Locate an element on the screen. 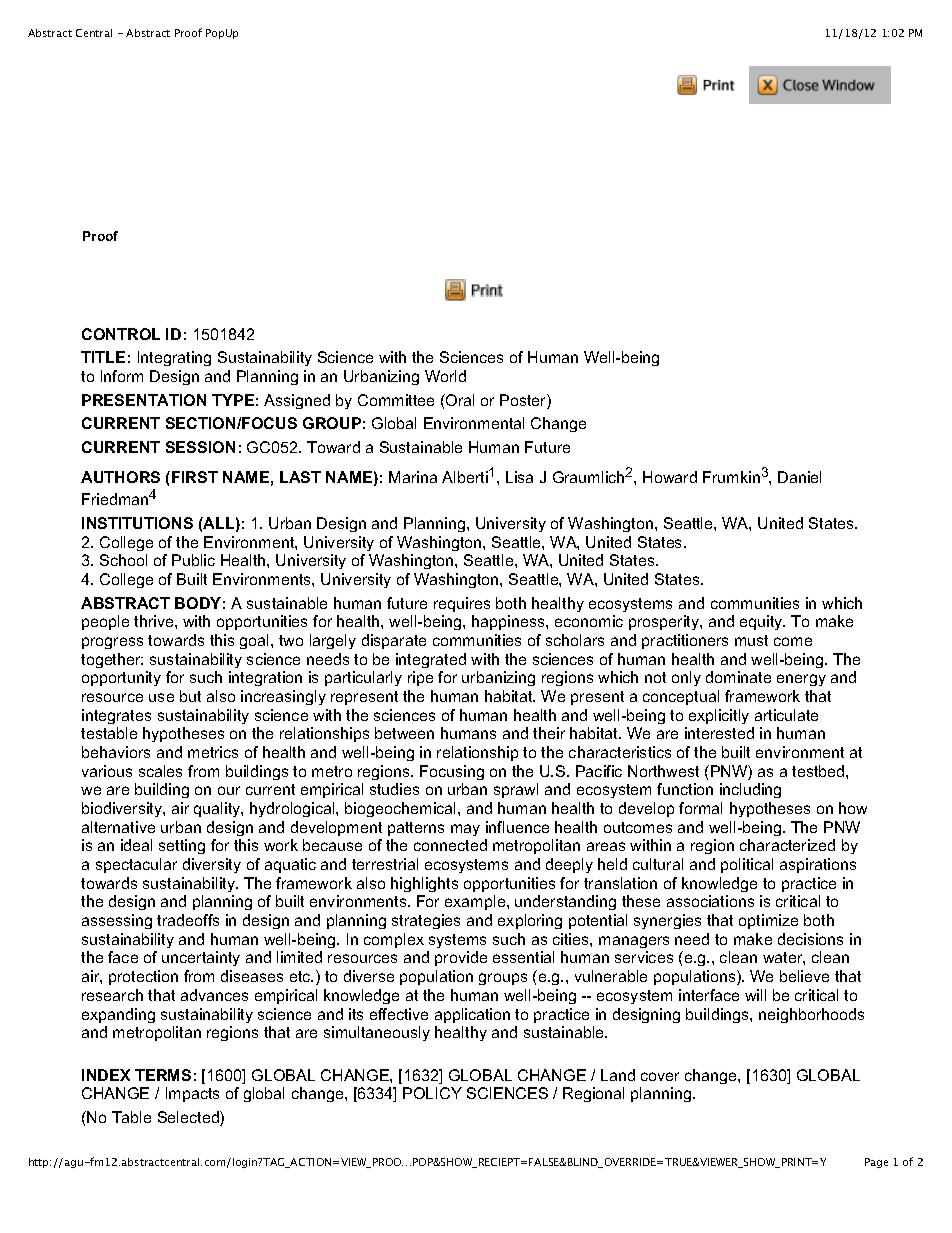 Image resolution: width=952 pixels, height=1233 pixels. their is located at coordinates (549, 733).
